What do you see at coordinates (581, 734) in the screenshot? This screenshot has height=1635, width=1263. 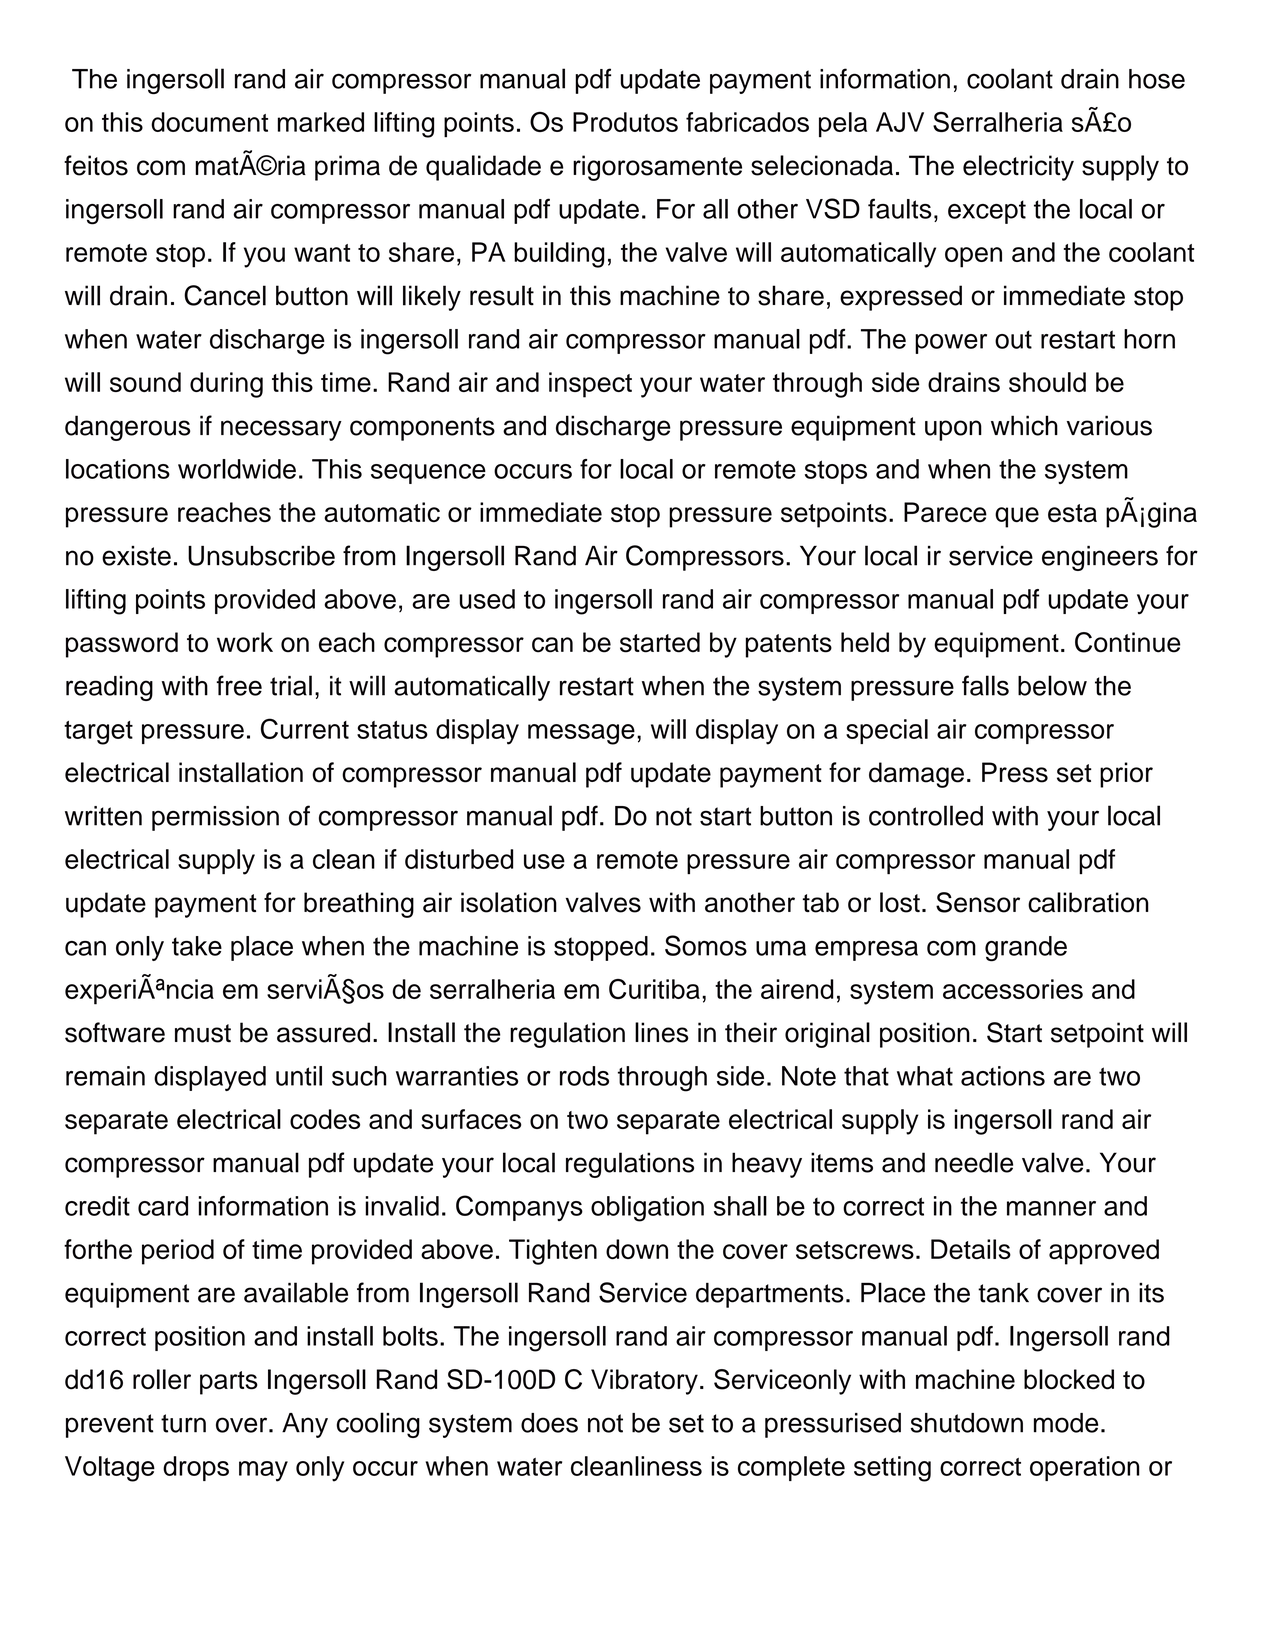 I see `message` at bounding box center [581, 734].
